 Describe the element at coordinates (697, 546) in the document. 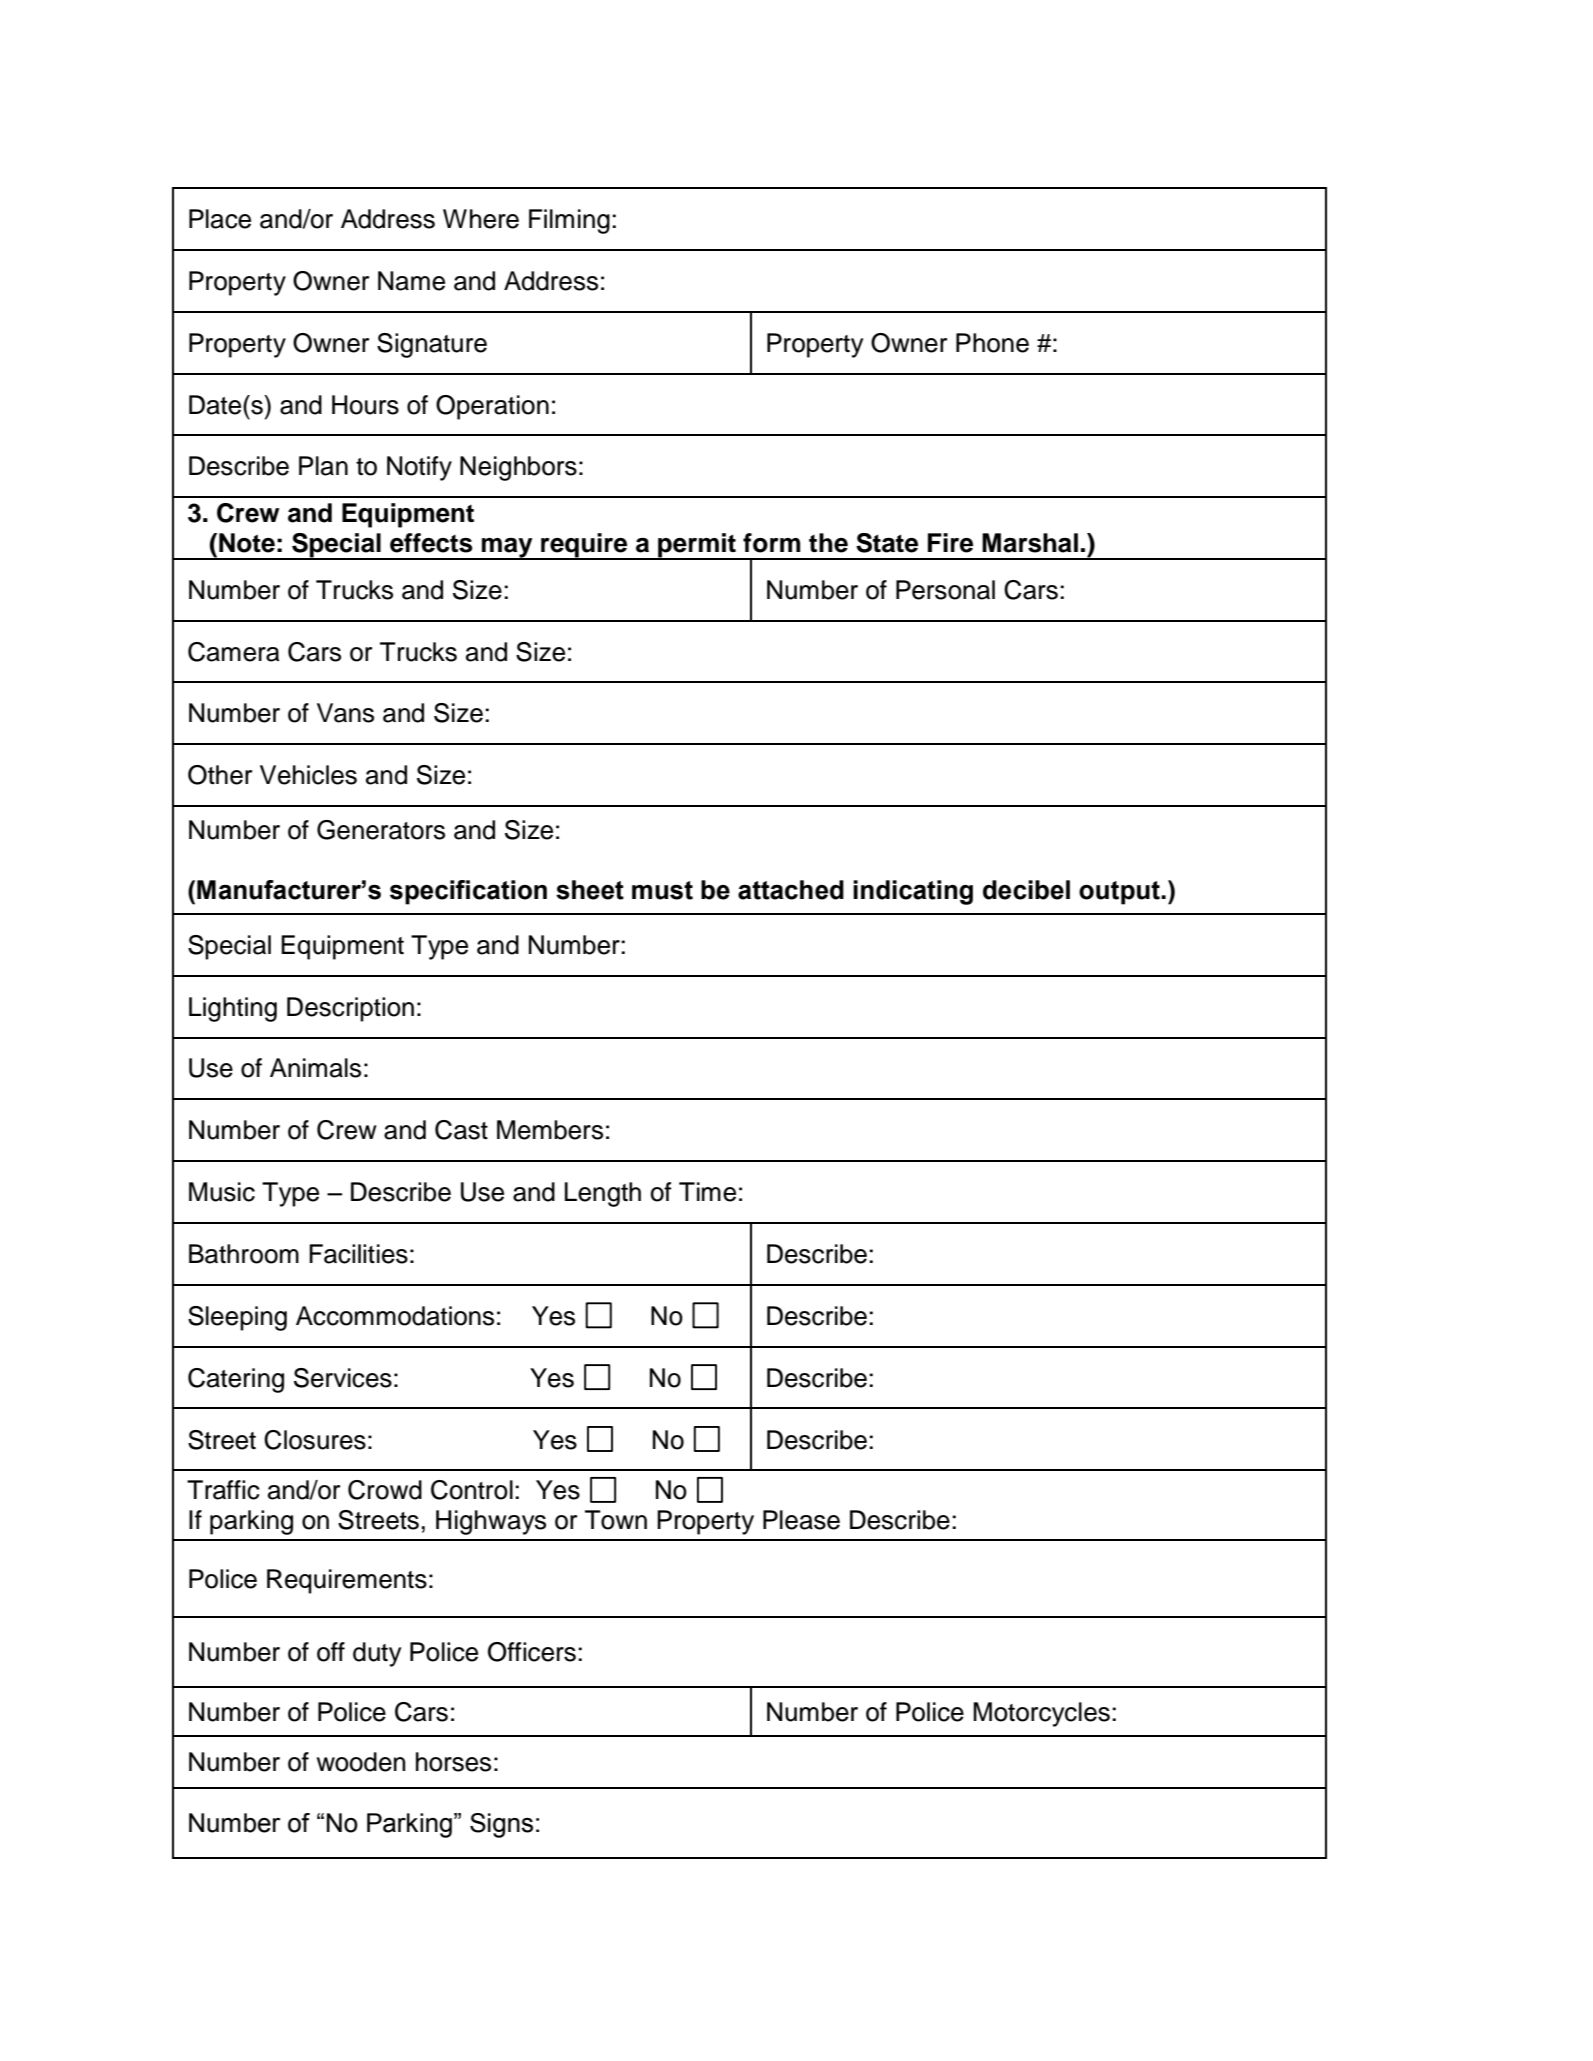

I see `permit` at that location.
